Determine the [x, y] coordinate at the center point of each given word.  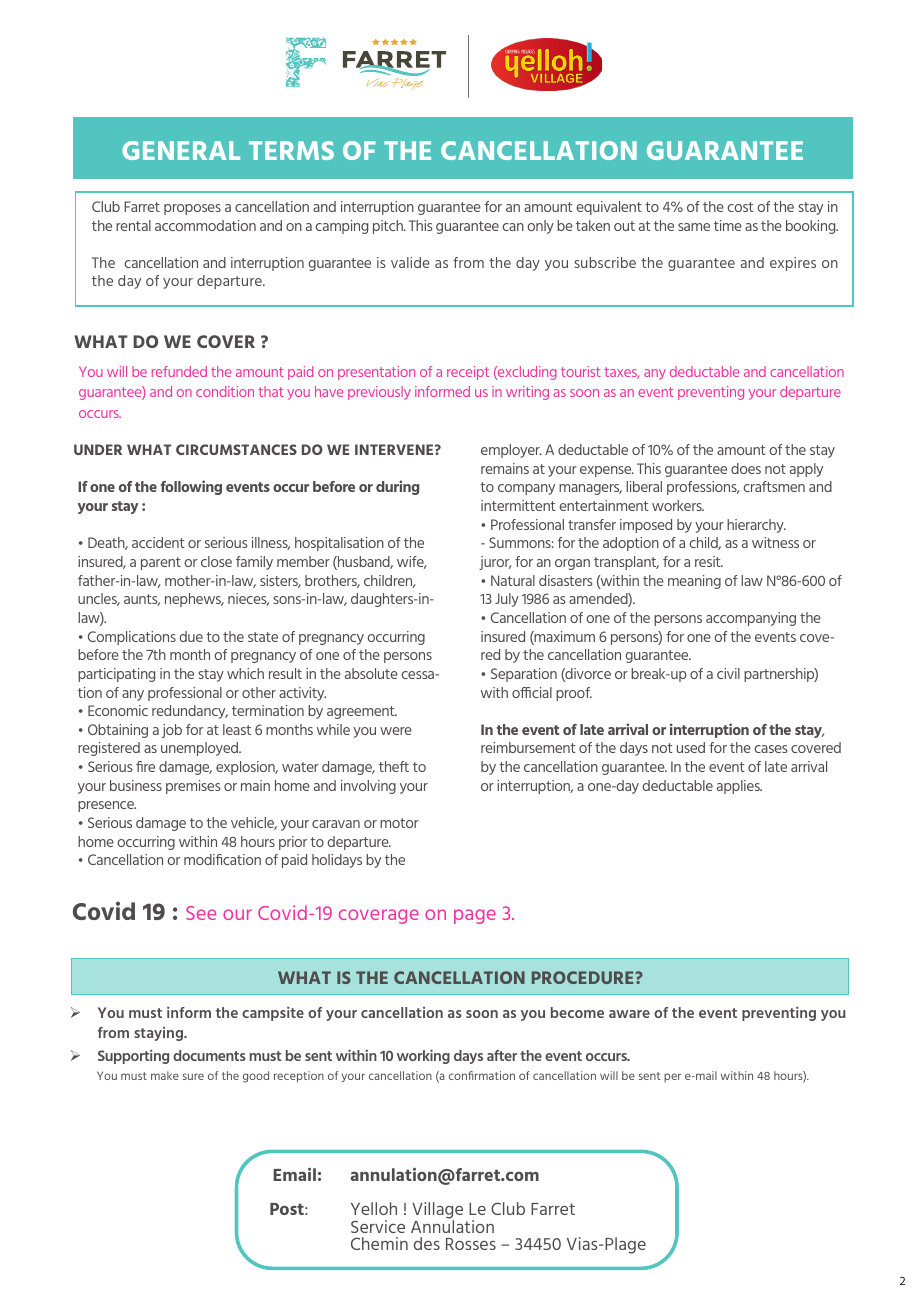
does [746, 468]
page [475, 916]
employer [511, 451]
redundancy [190, 712]
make [165, 1075]
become [577, 1012]
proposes [192, 209]
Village [437, 1212]
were [396, 731]
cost [740, 207]
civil [728, 673]
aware [629, 1014]
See [201, 913]
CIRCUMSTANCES [236, 449]
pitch [389, 227]
